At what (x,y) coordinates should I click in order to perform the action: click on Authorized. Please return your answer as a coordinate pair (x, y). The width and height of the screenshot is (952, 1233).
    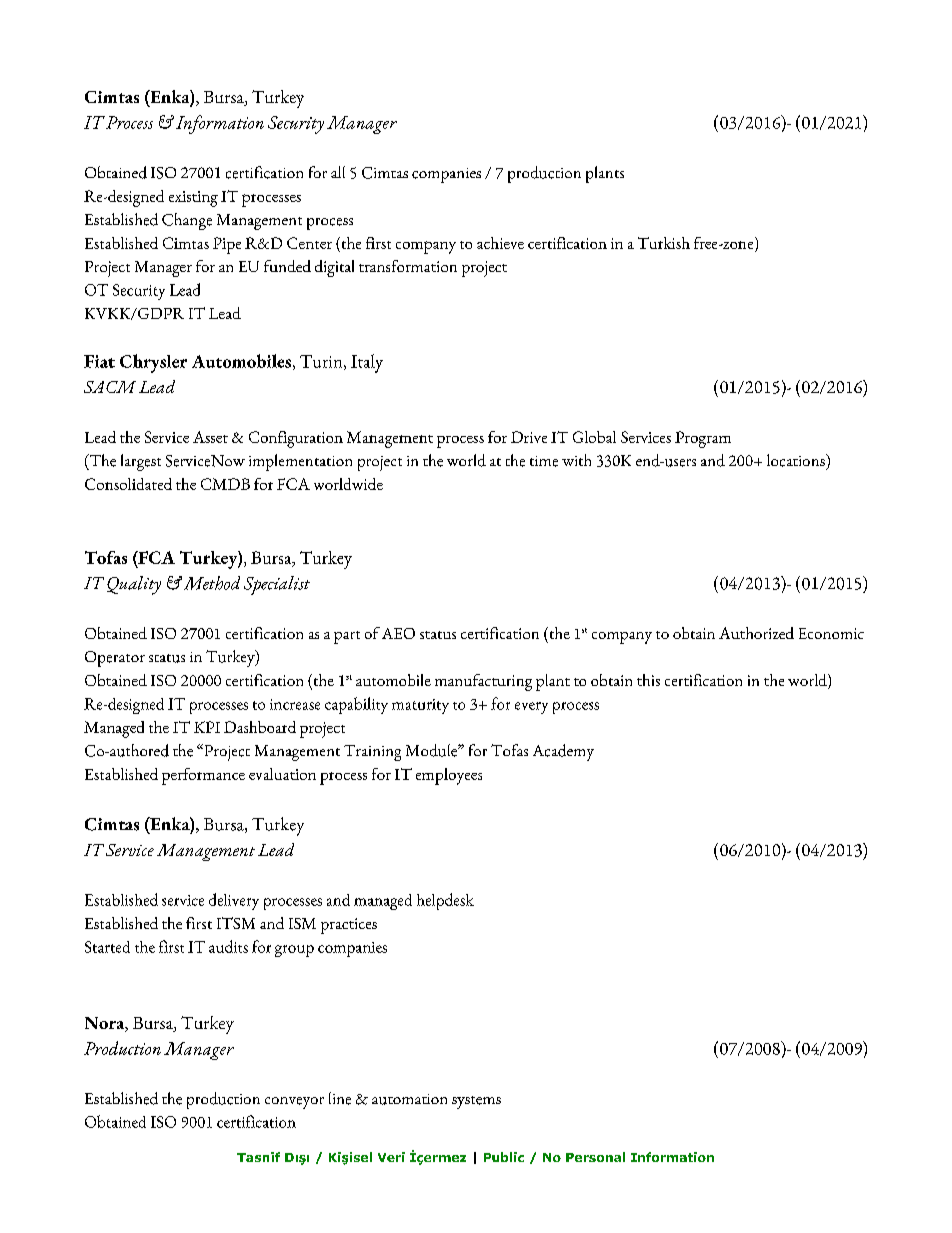
    Looking at the image, I should click on (756, 633).
